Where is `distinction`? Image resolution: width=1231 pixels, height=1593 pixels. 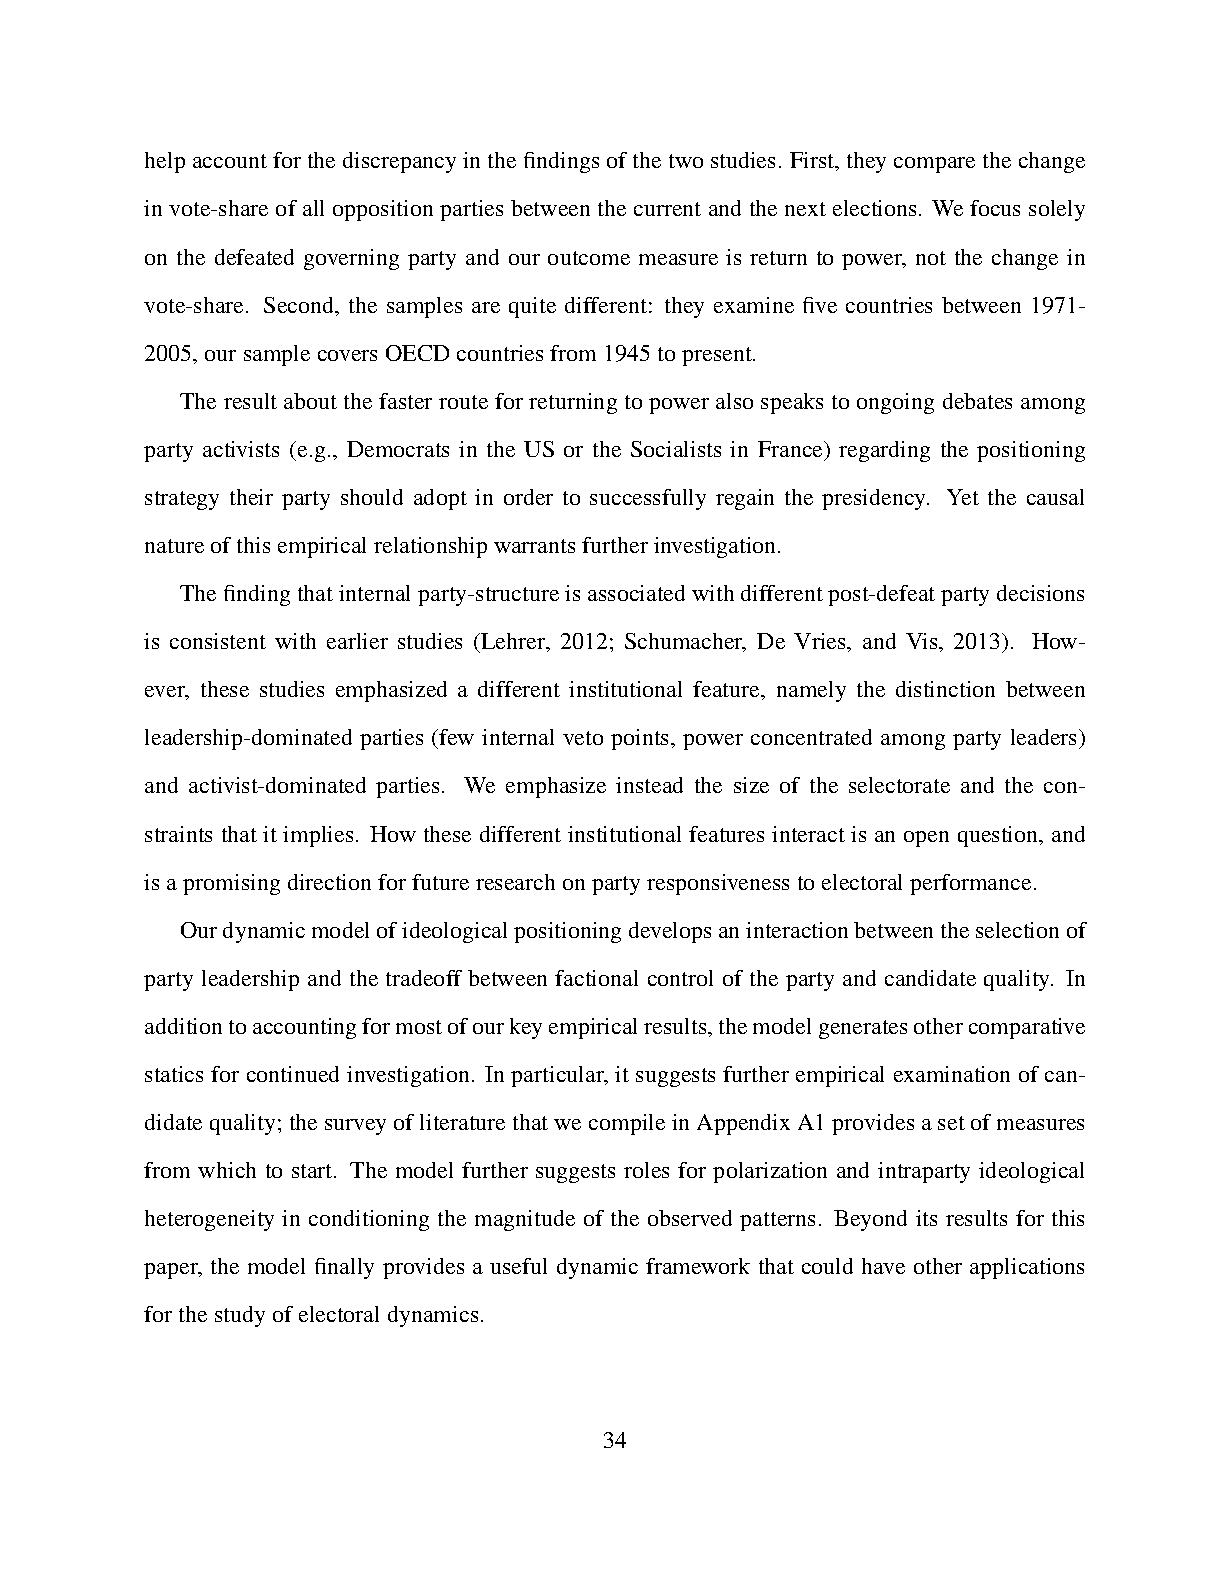 distinction is located at coordinates (945, 689).
